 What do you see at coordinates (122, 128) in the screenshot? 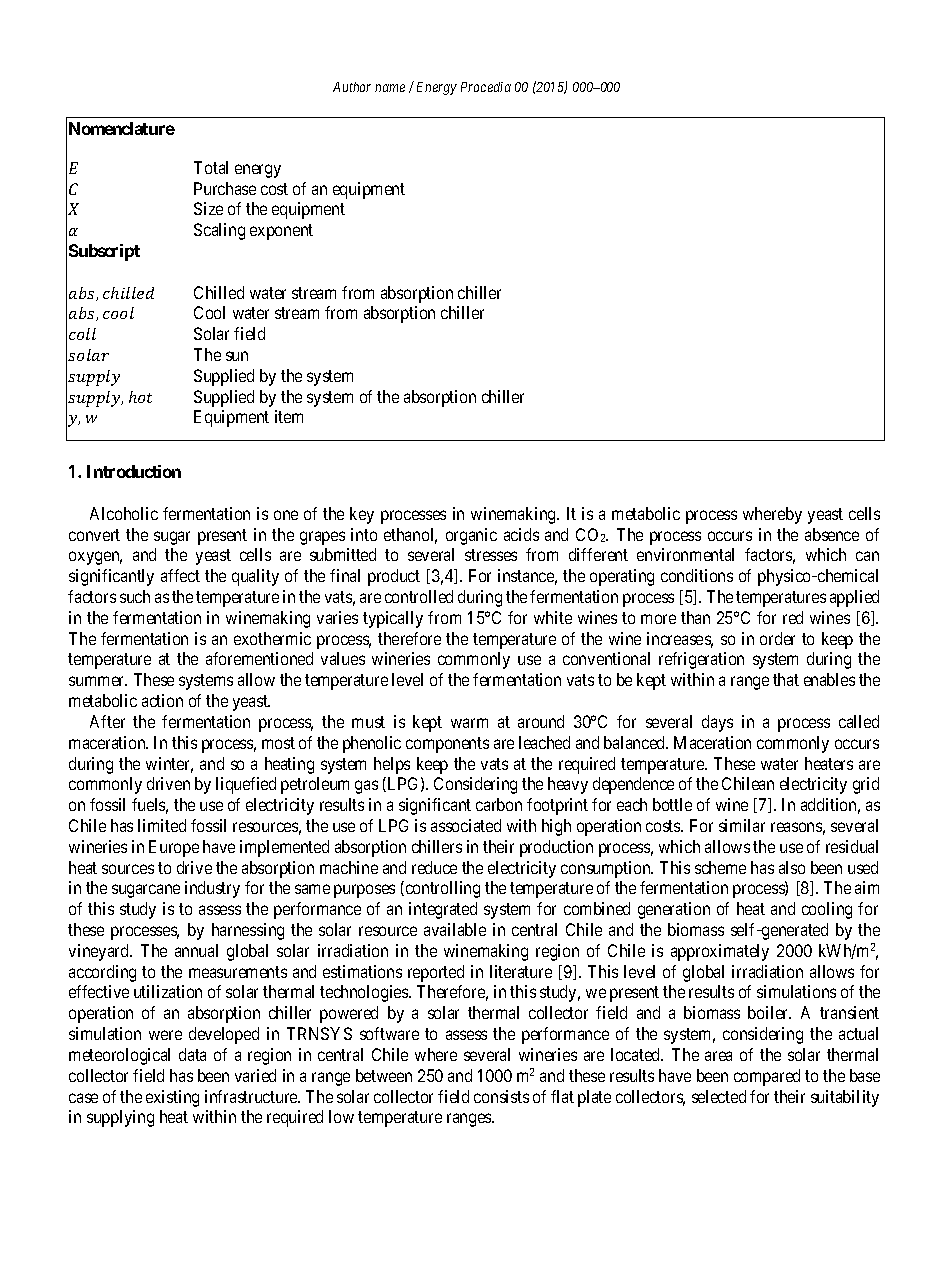
I see `Nomenclature` at bounding box center [122, 128].
